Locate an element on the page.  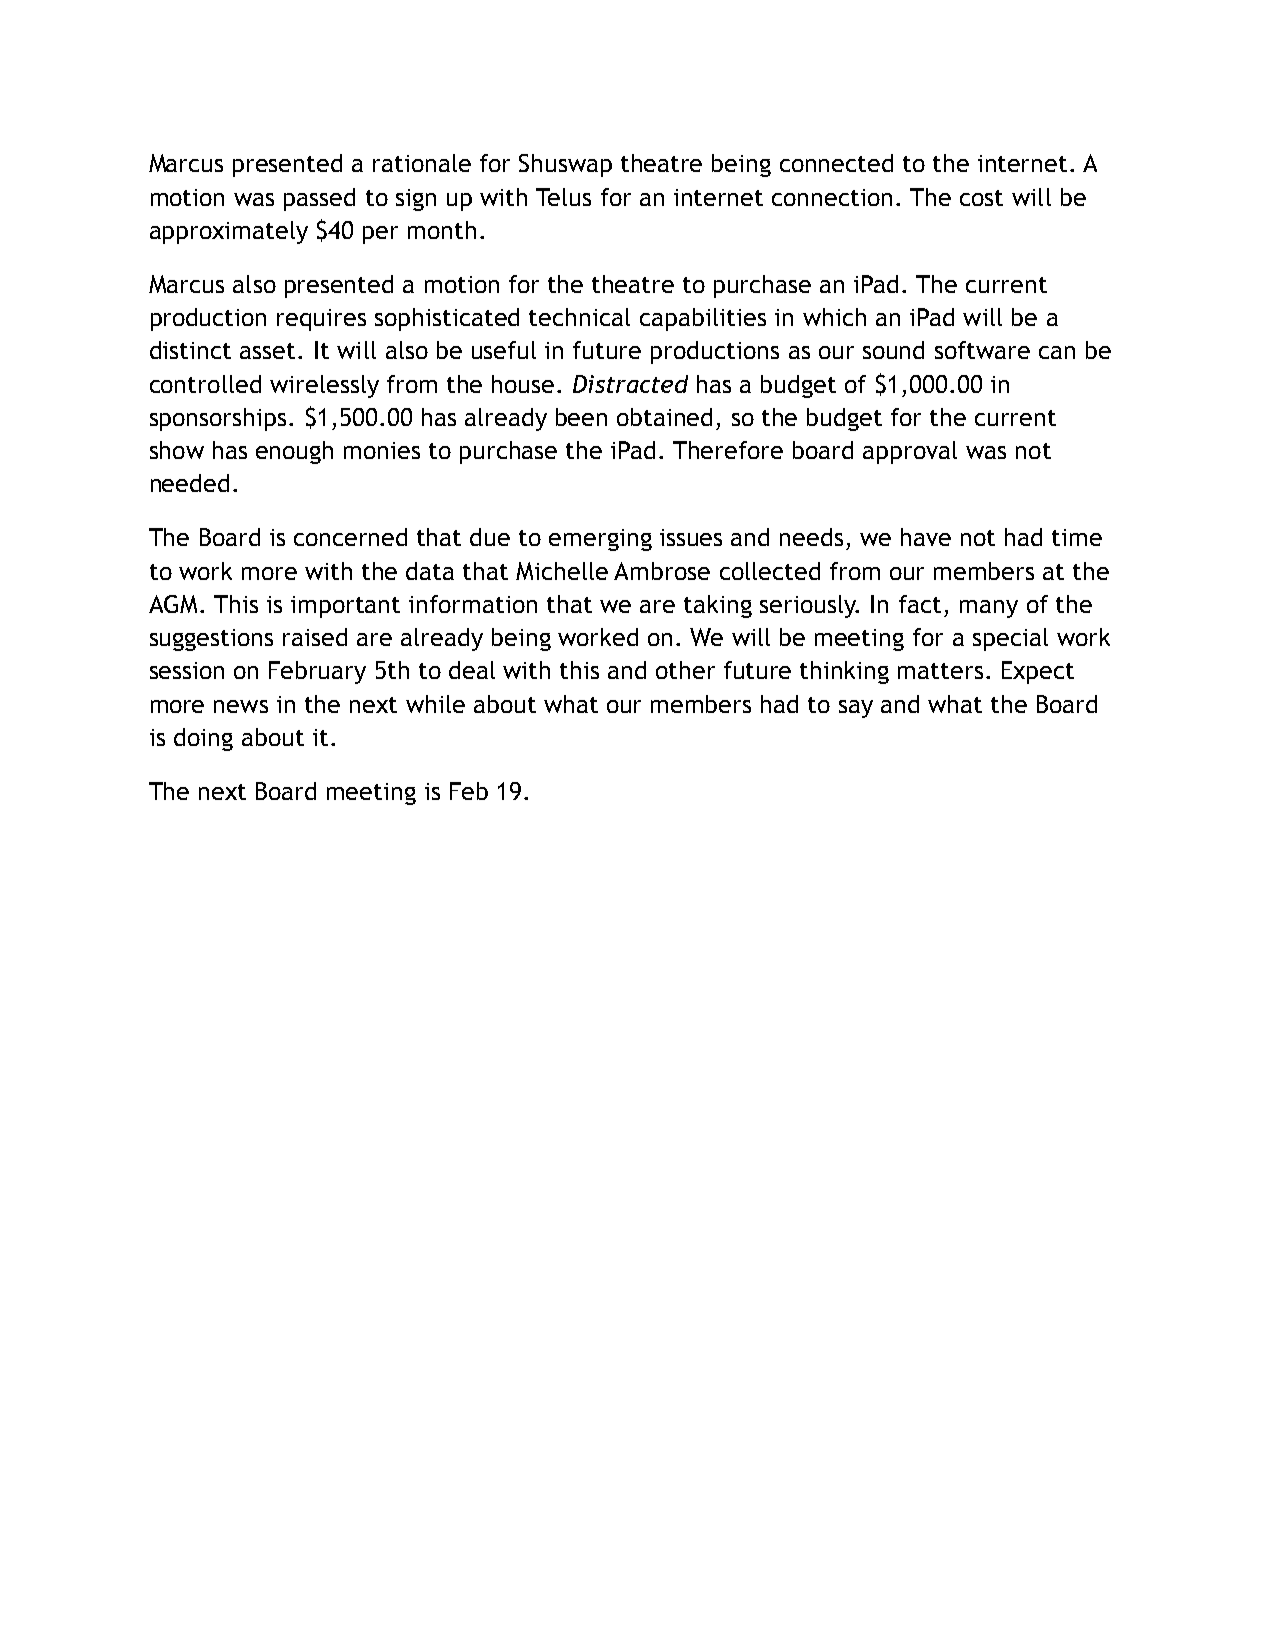
fact is located at coordinates (920, 604).
